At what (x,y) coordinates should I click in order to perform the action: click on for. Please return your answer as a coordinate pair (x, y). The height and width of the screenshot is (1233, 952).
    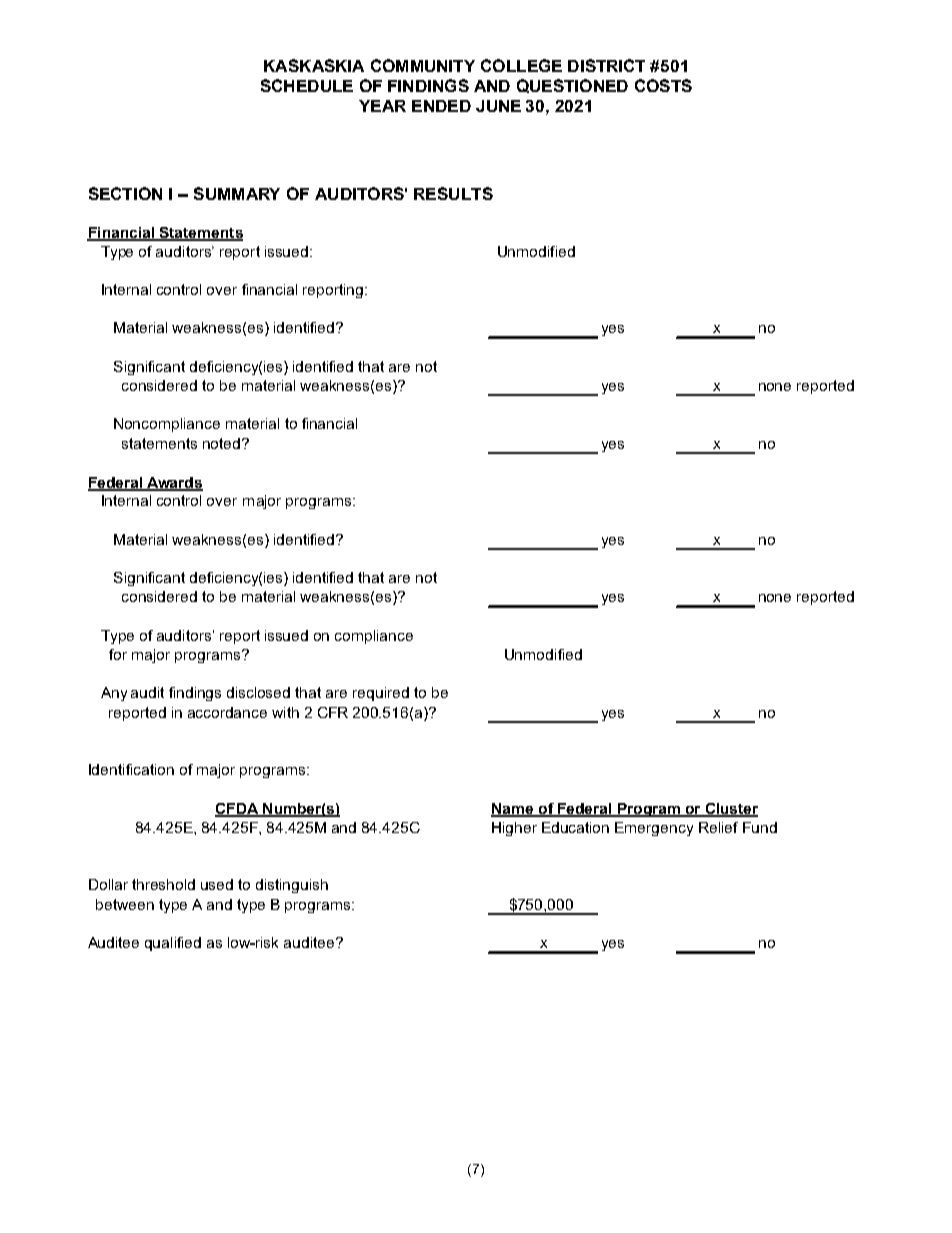
    Looking at the image, I should click on (118, 654).
